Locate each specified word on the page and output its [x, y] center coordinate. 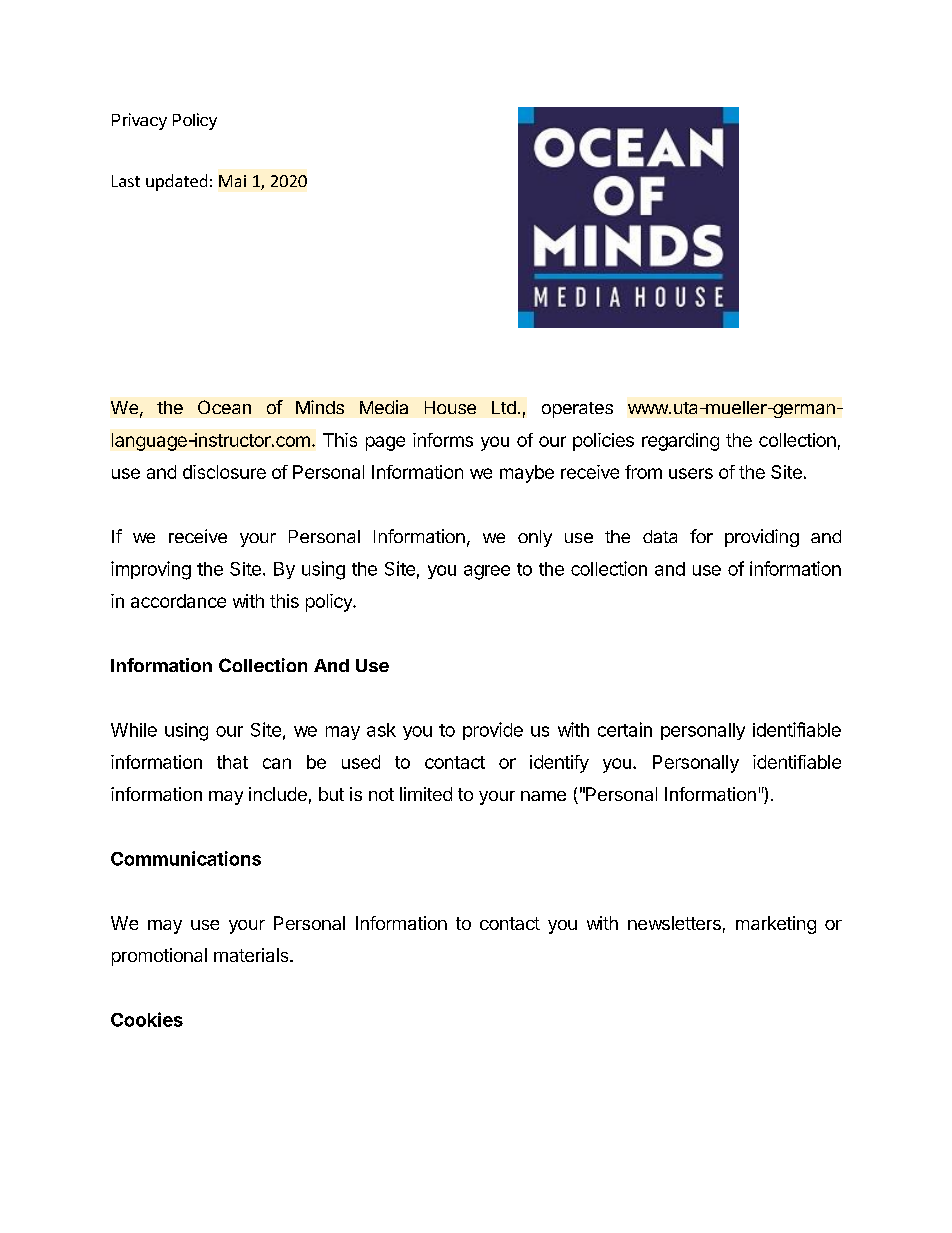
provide [493, 731]
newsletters [674, 923]
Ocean [224, 407]
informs [443, 440]
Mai [232, 181]
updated [176, 182]
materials [252, 955]
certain [625, 729]
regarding [680, 442]
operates [577, 410]
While [134, 730]
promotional [159, 957]
